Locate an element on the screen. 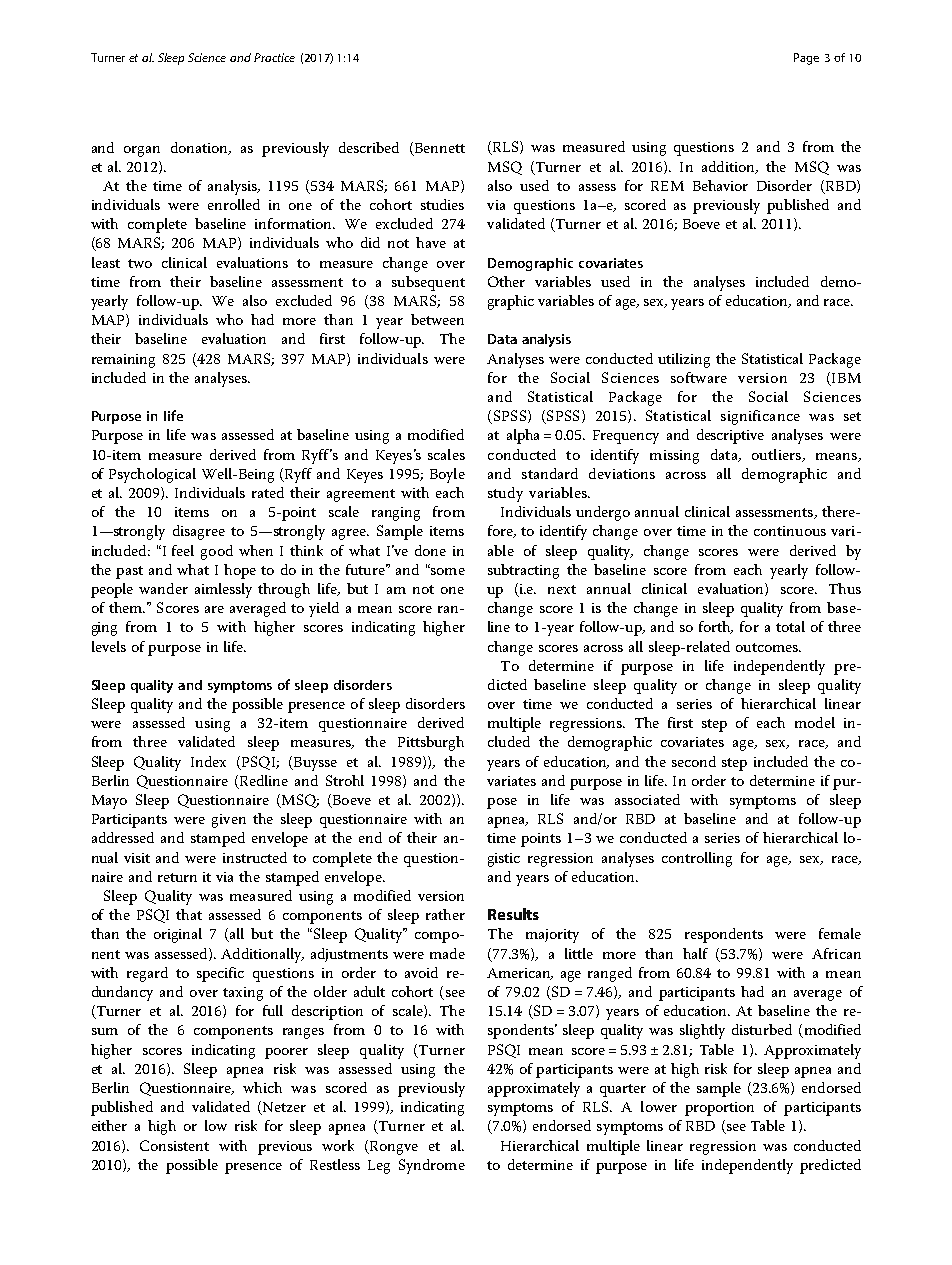 This screenshot has height=1265, width=952. utilizing is located at coordinates (684, 360).
